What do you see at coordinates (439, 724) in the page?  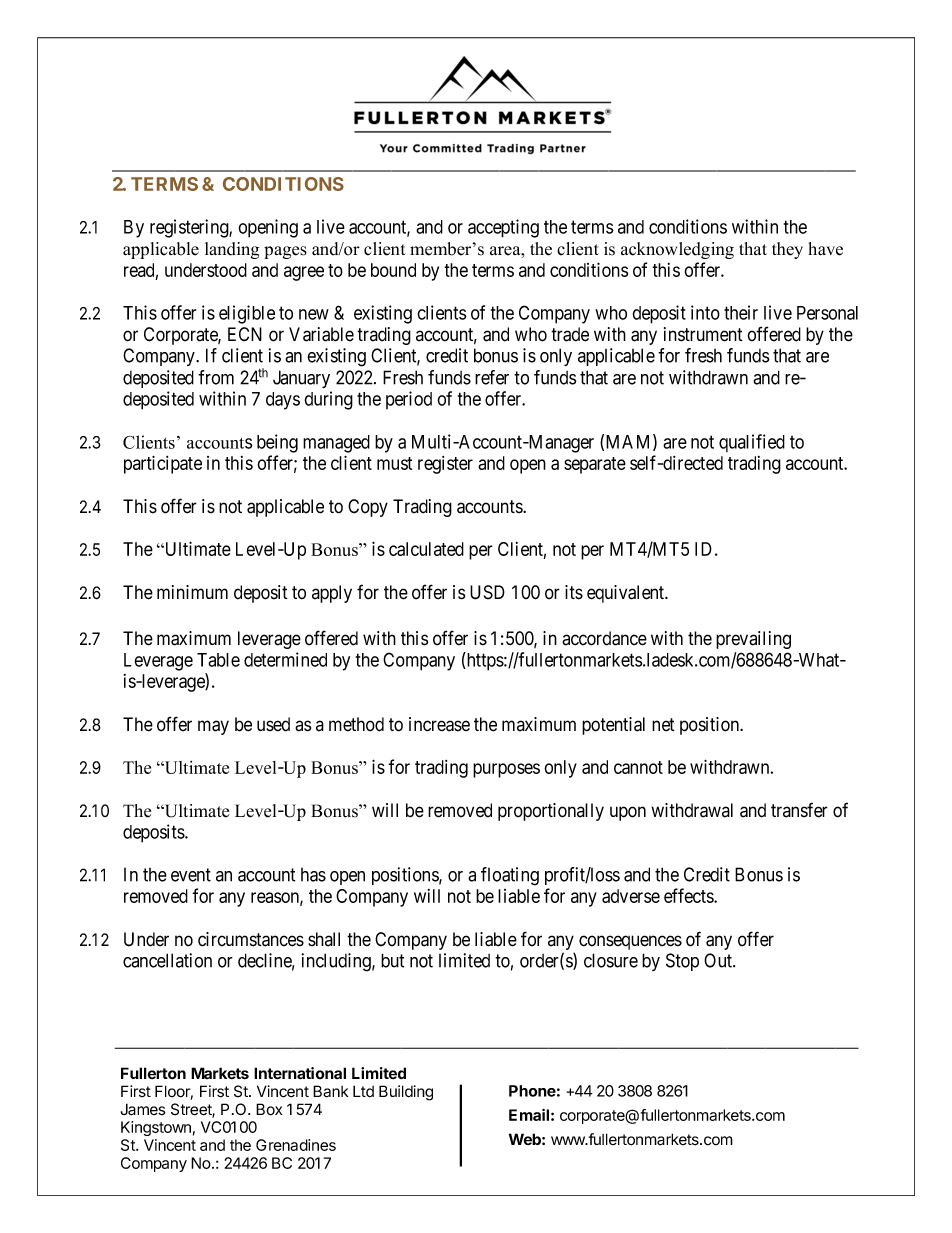 I see `increase` at bounding box center [439, 724].
